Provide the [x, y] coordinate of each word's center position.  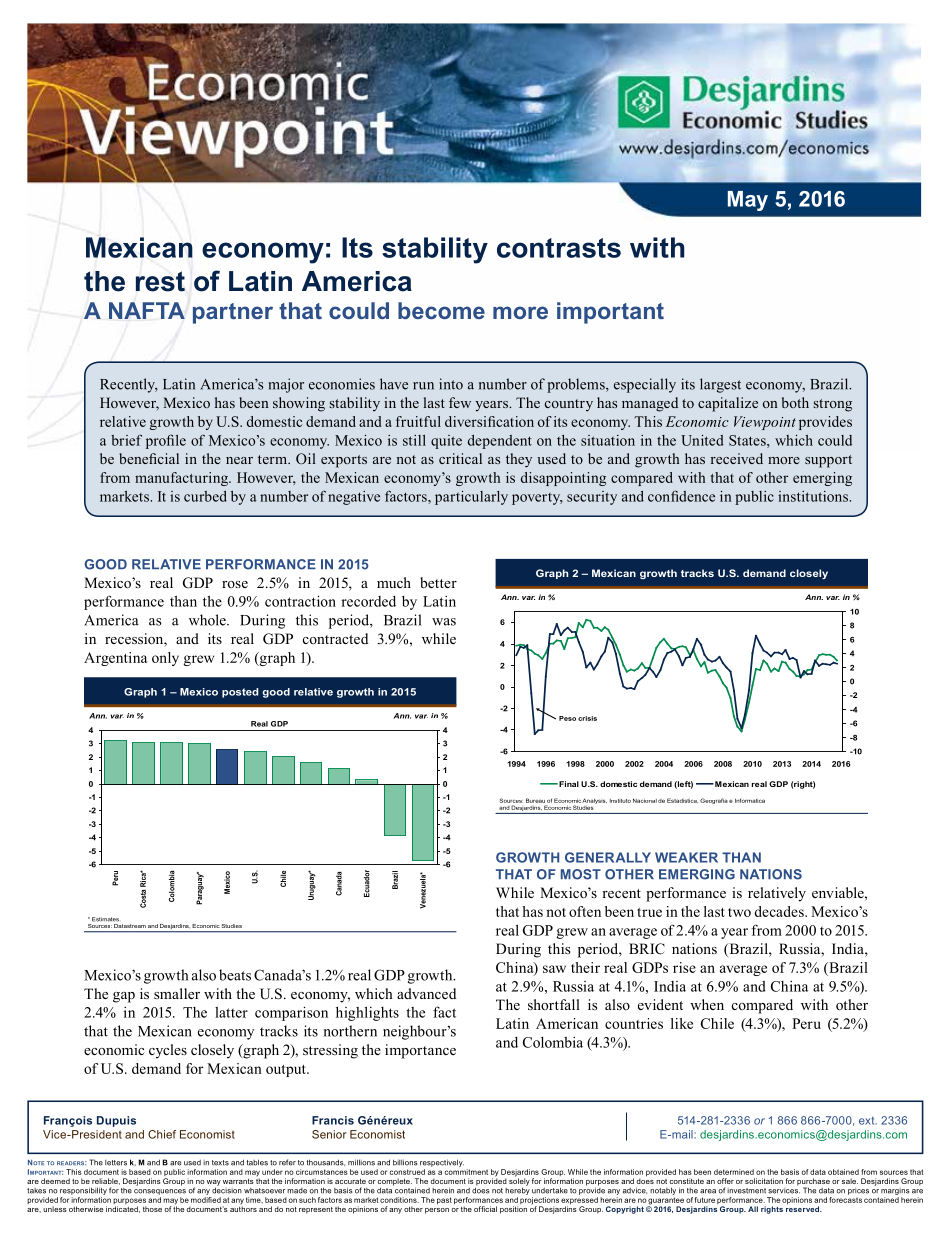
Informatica [750, 800]
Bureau [535, 800]
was [444, 622]
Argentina [115, 659]
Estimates [105, 919]
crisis [587, 718]
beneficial [149, 458]
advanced [426, 993]
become [441, 310]
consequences [160, 1192]
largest [720, 385]
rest [160, 281]
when [707, 1004]
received [736, 458]
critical [460, 458]
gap [124, 997]
